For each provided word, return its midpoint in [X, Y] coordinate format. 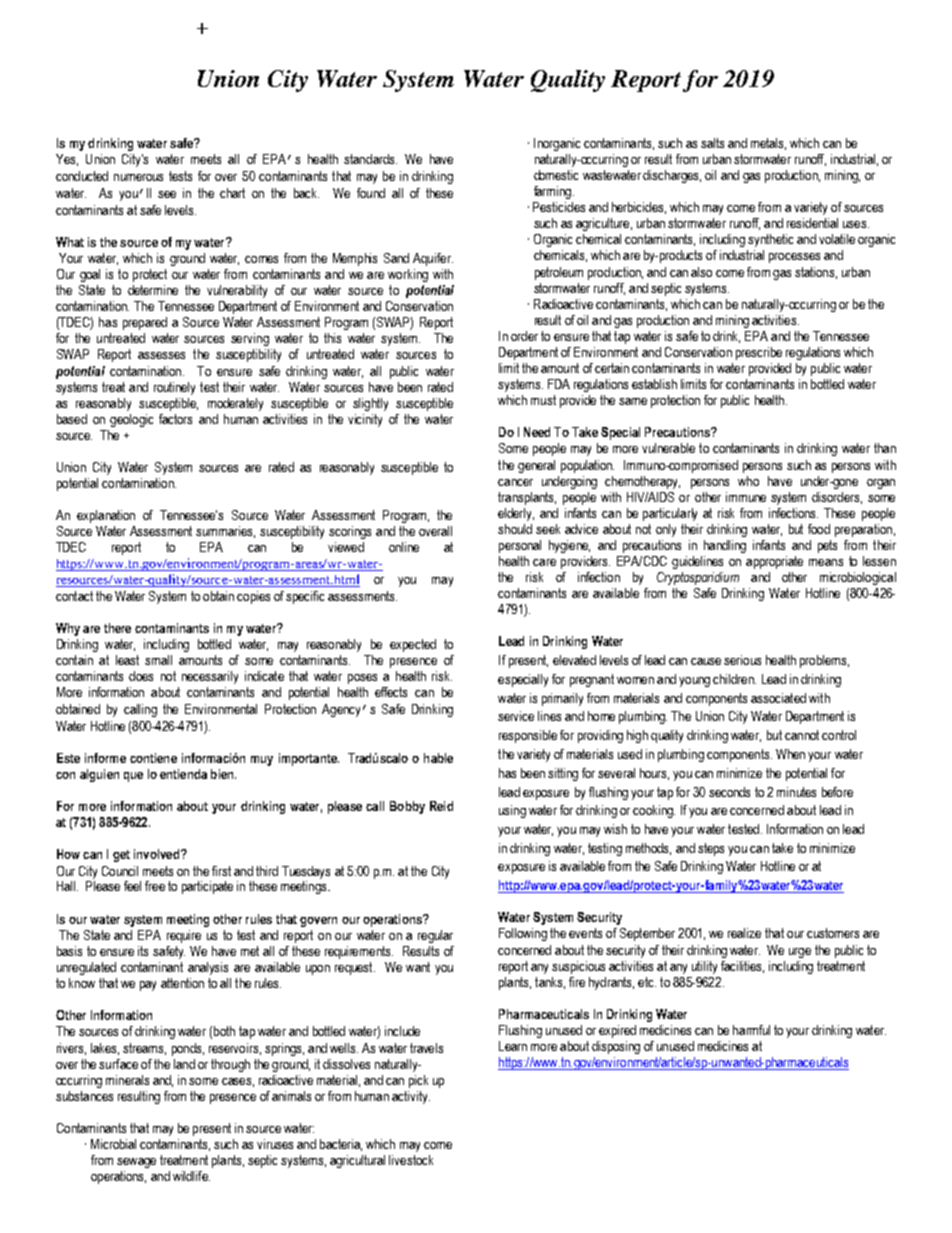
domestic [556, 175]
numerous [138, 177]
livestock [411, 1160]
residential [812, 223]
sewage [136, 1163]
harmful [751, 1030]
